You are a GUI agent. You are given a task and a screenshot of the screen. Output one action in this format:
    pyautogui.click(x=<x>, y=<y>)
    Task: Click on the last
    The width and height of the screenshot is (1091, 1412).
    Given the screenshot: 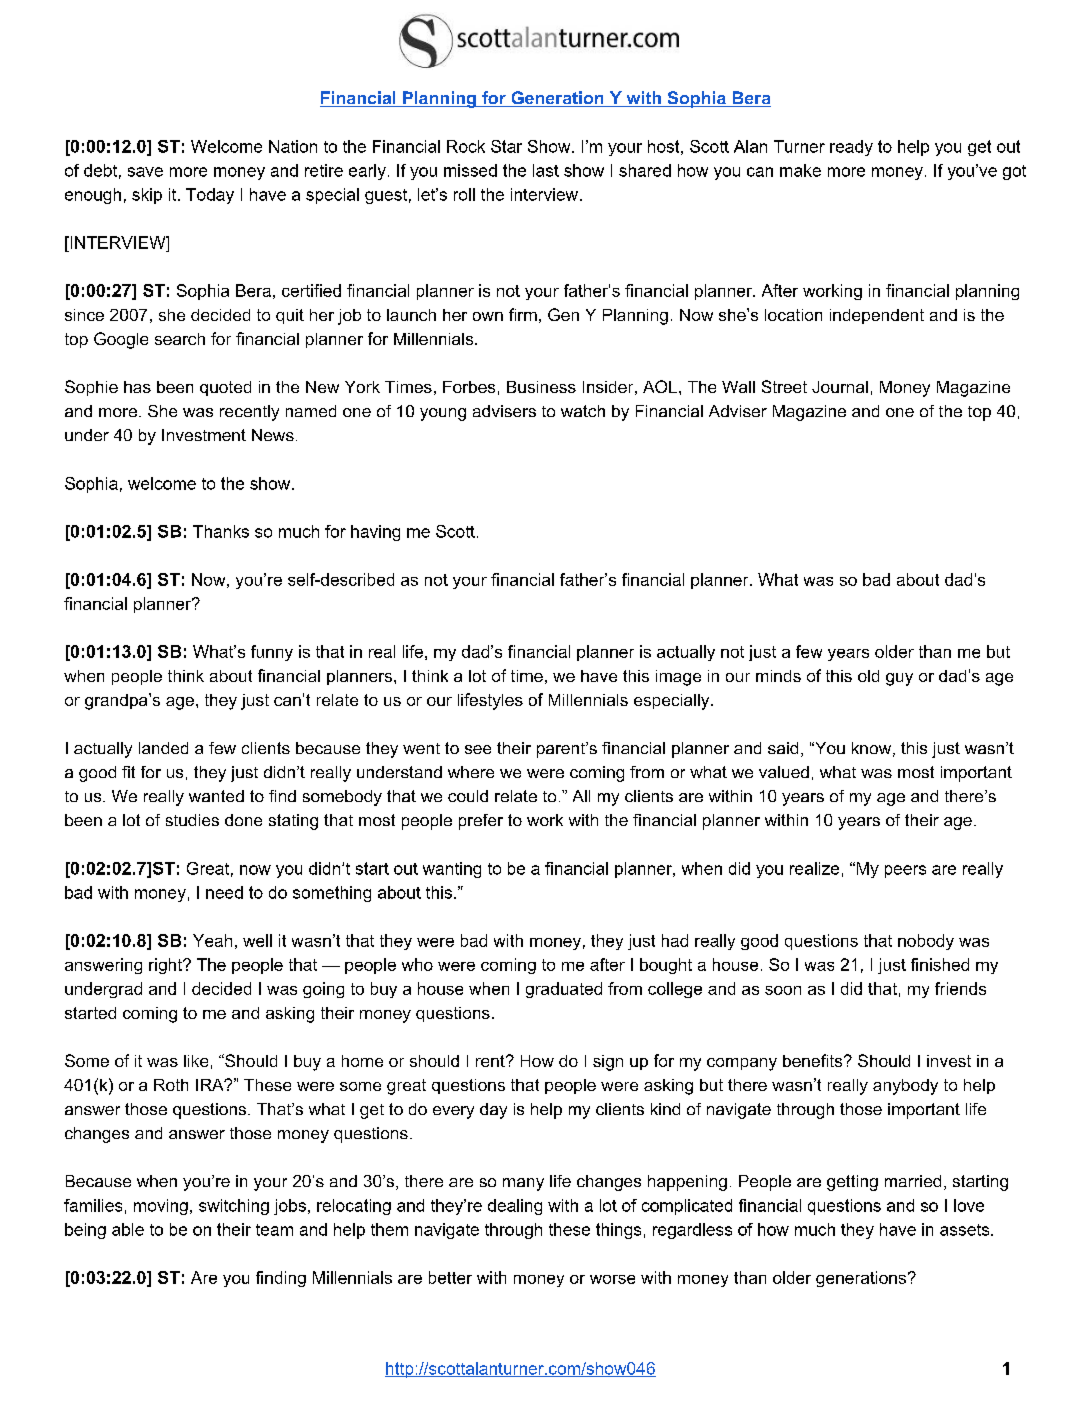 What is the action you would take?
    pyautogui.click(x=546, y=170)
